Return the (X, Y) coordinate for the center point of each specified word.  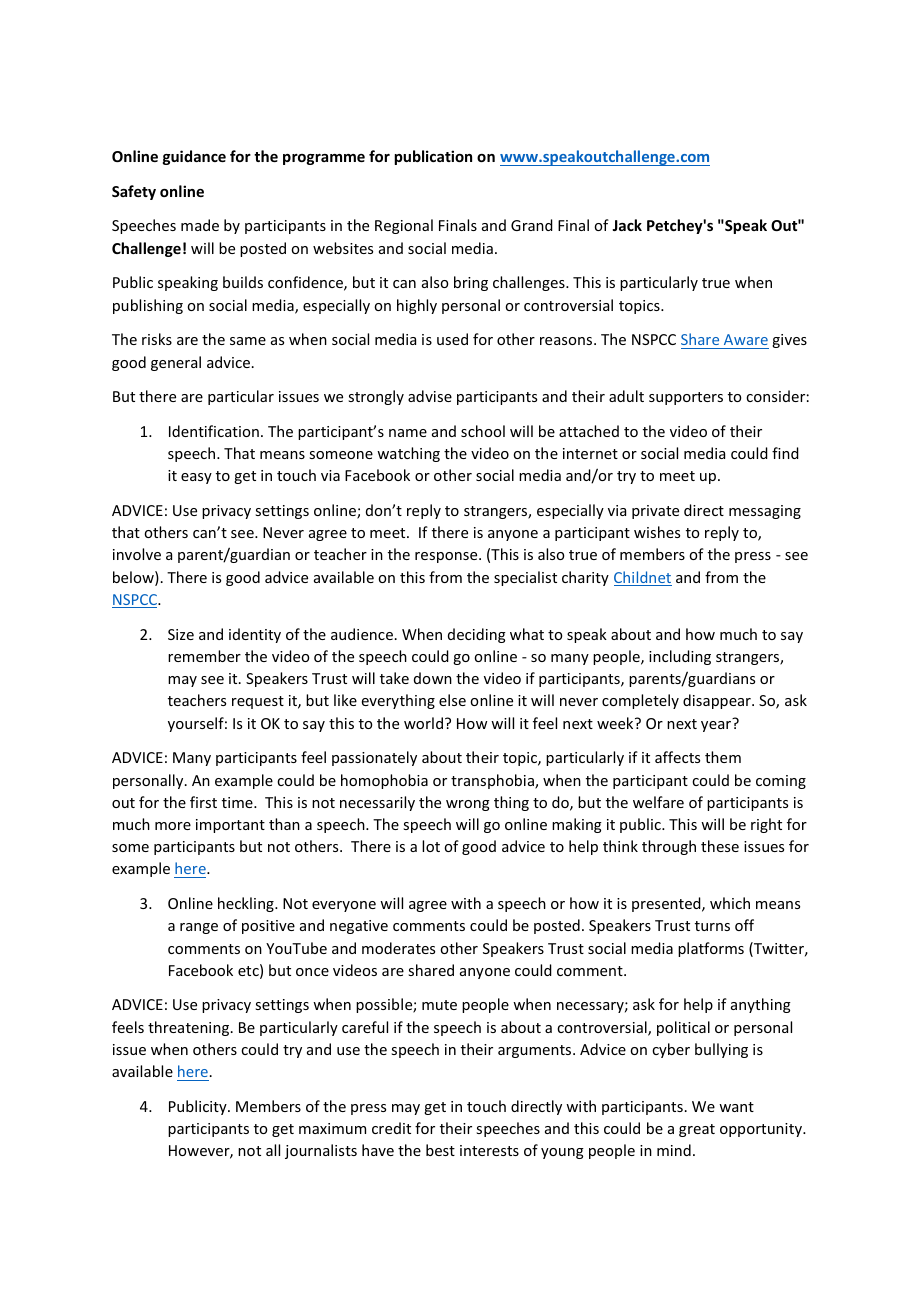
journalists (321, 1151)
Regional (404, 226)
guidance (194, 157)
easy (196, 478)
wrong (468, 805)
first (203, 802)
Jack (627, 225)
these (720, 846)
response (447, 557)
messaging (765, 512)
